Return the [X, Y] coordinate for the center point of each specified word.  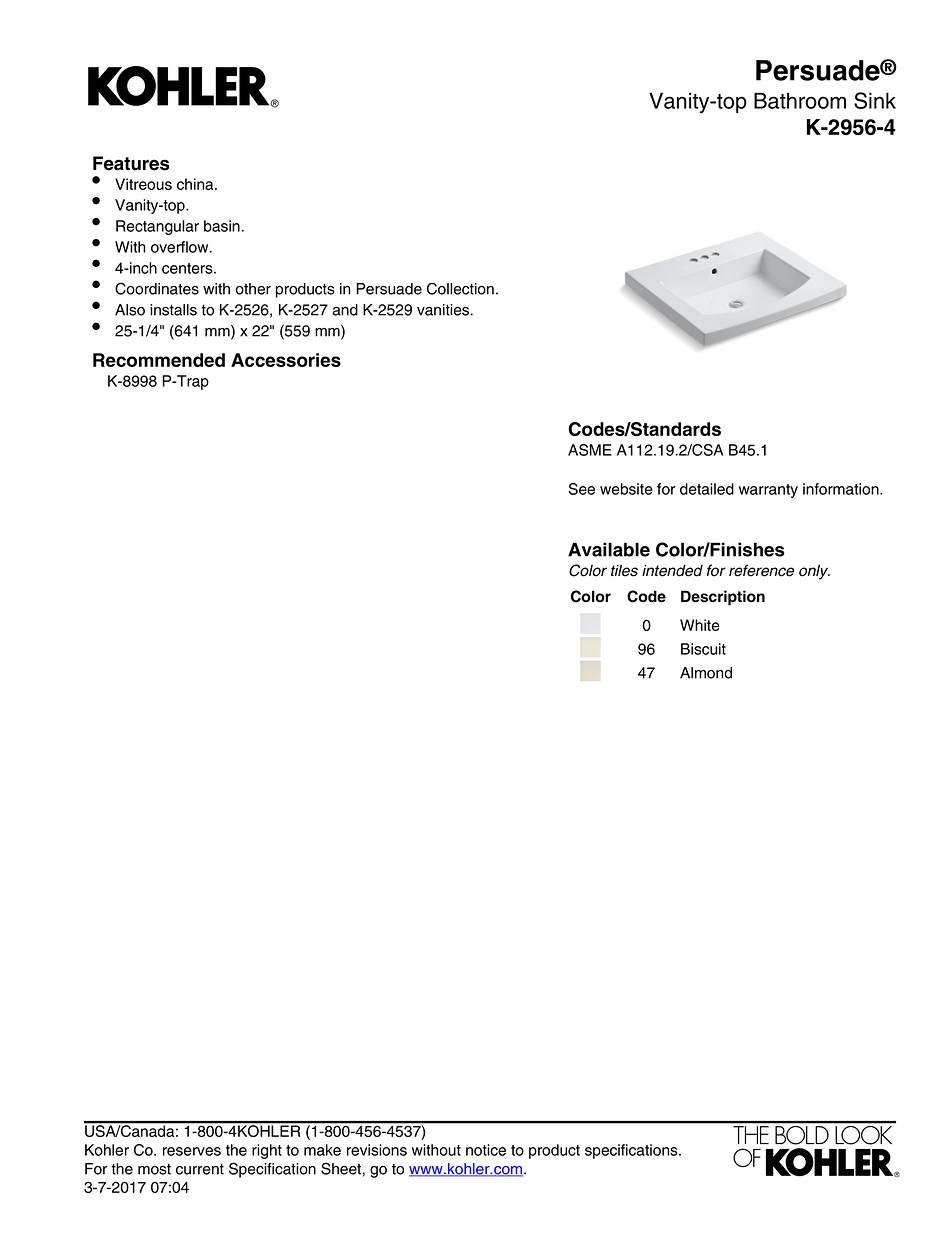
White [700, 625]
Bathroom [800, 101]
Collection [460, 288]
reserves [192, 1151]
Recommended [159, 360]
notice [486, 1150]
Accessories [286, 360]
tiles [624, 570]
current [200, 1169]
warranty [768, 491]
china [196, 184]
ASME [590, 450]
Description [723, 598]
